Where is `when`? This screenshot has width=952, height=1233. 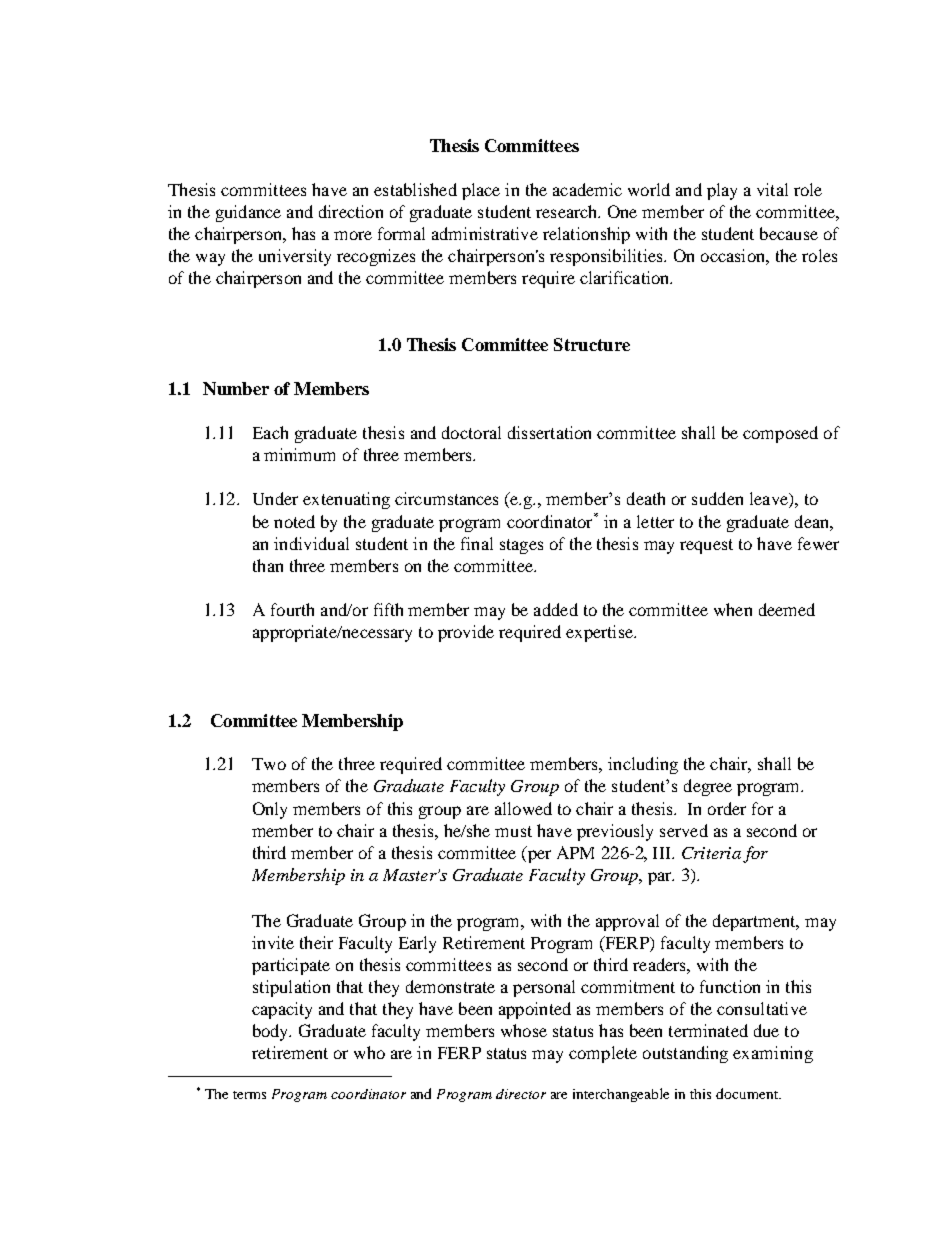
when is located at coordinates (733, 609).
